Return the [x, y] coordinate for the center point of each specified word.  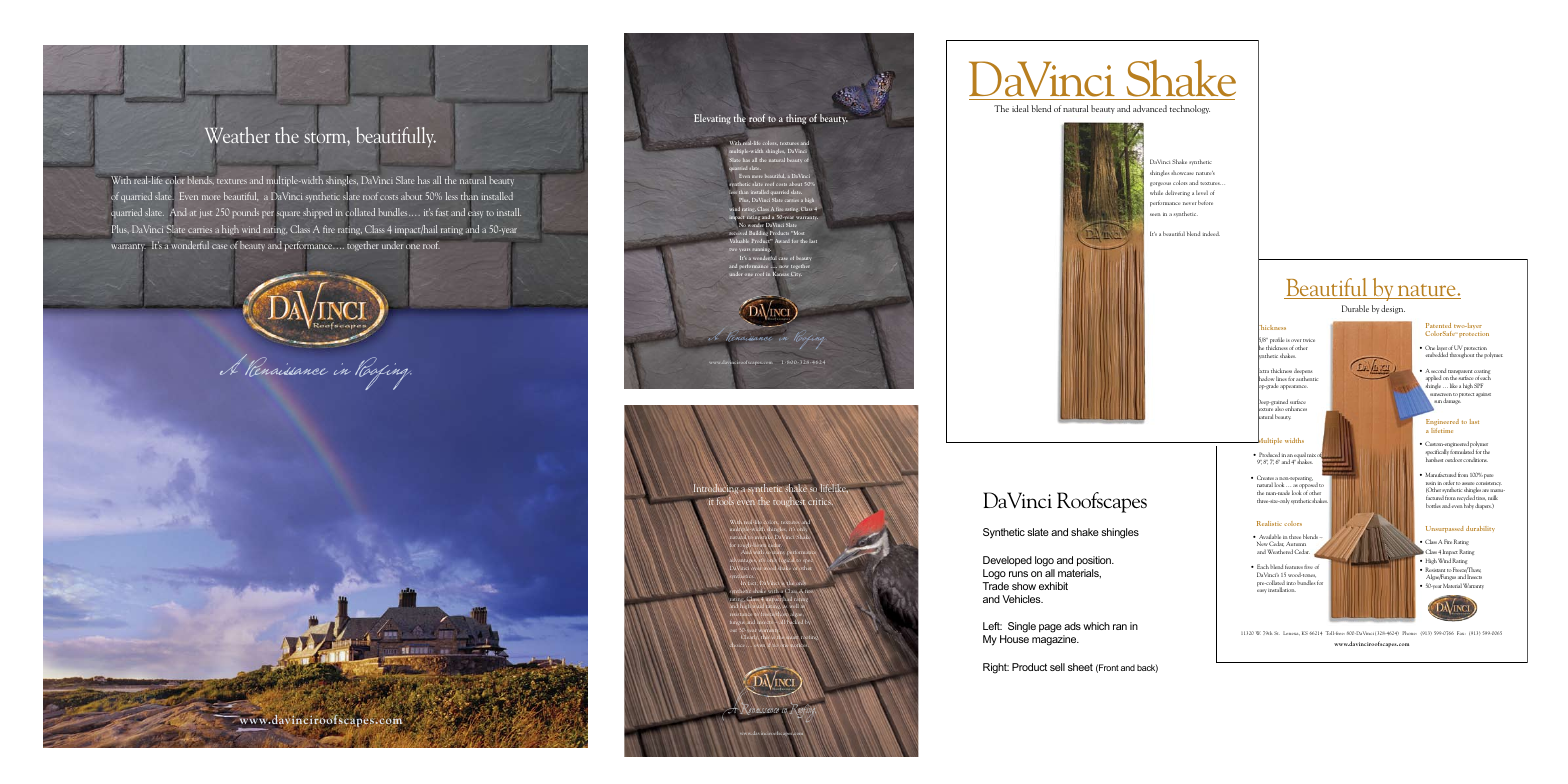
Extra [1263, 371]
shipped [317, 213]
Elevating [712, 119]
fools [724, 500]
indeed [1211, 233]
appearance [1294, 387]
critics [820, 503]
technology [1190, 109]
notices [799, 645]
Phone [1409, 633]
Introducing [715, 489]
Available [1270, 538]
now [783, 266]
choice [738, 645]
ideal [1020, 108]
